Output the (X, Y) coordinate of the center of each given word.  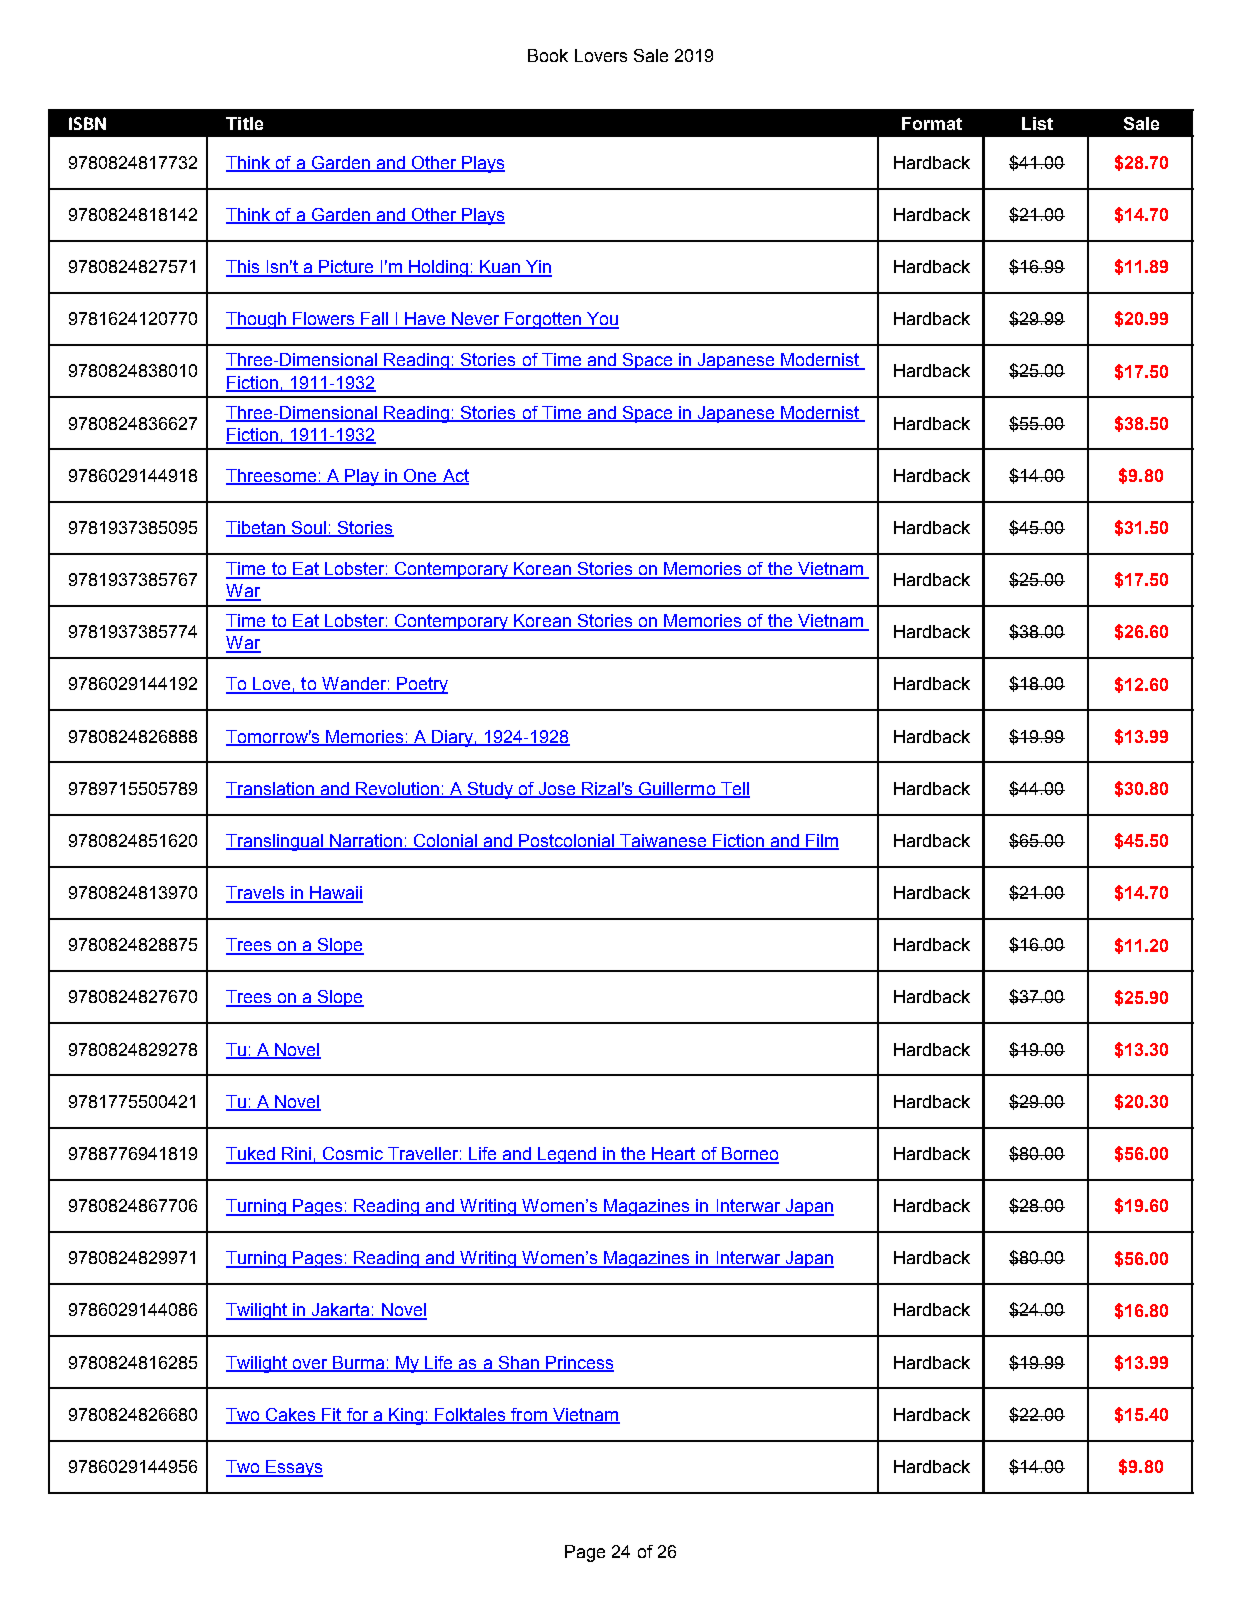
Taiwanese (663, 842)
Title (244, 123)
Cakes (291, 1415)
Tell (734, 789)
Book (548, 55)
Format (932, 123)
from (529, 1415)
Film (821, 841)
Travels (256, 894)
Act (454, 476)
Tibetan (256, 529)
